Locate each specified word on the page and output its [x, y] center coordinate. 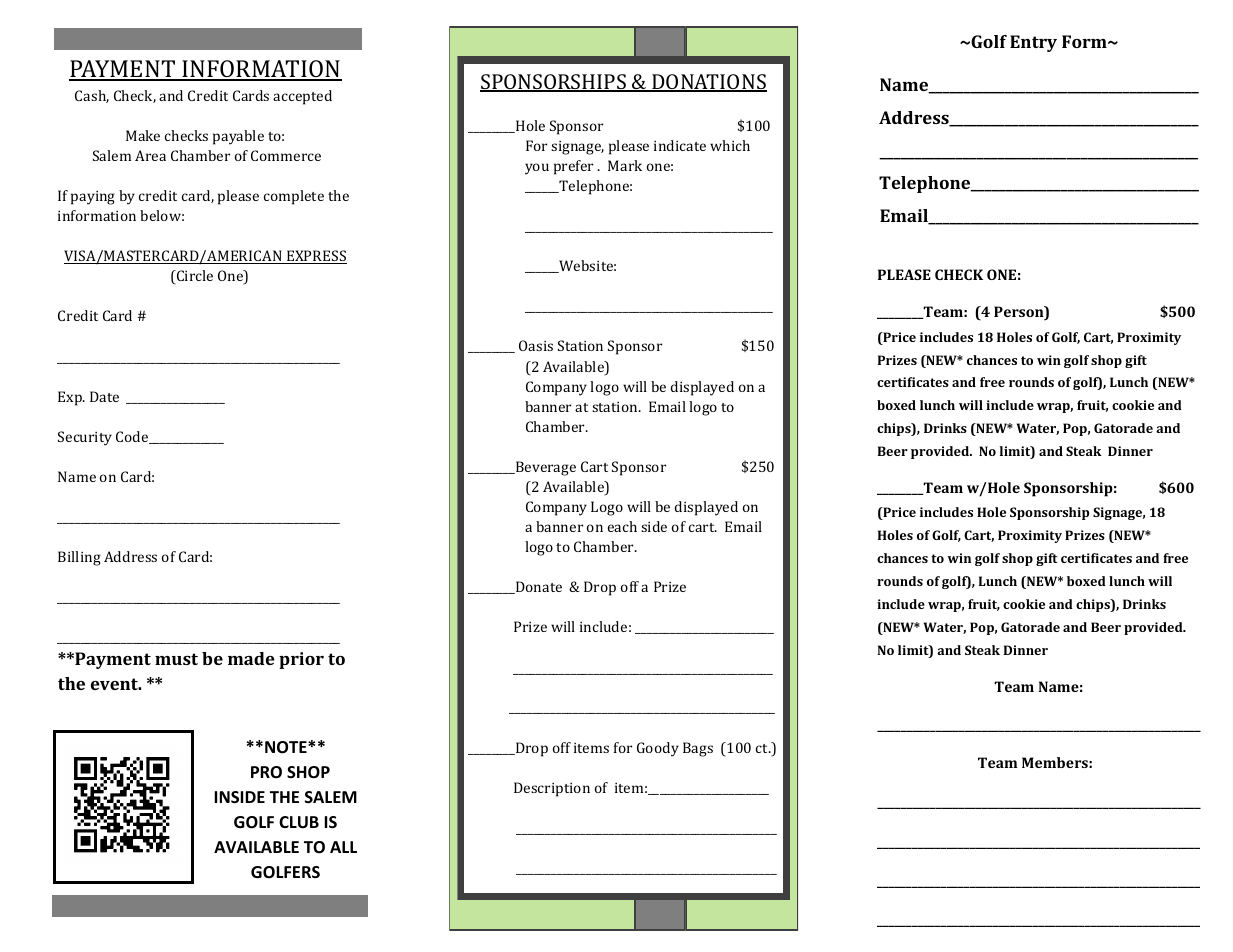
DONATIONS [708, 83]
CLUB [299, 822]
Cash [92, 96]
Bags [698, 749]
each [622, 526]
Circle [193, 277]
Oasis [536, 345]
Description [552, 789]
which [730, 145]
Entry [1033, 43]
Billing [79, 558]
